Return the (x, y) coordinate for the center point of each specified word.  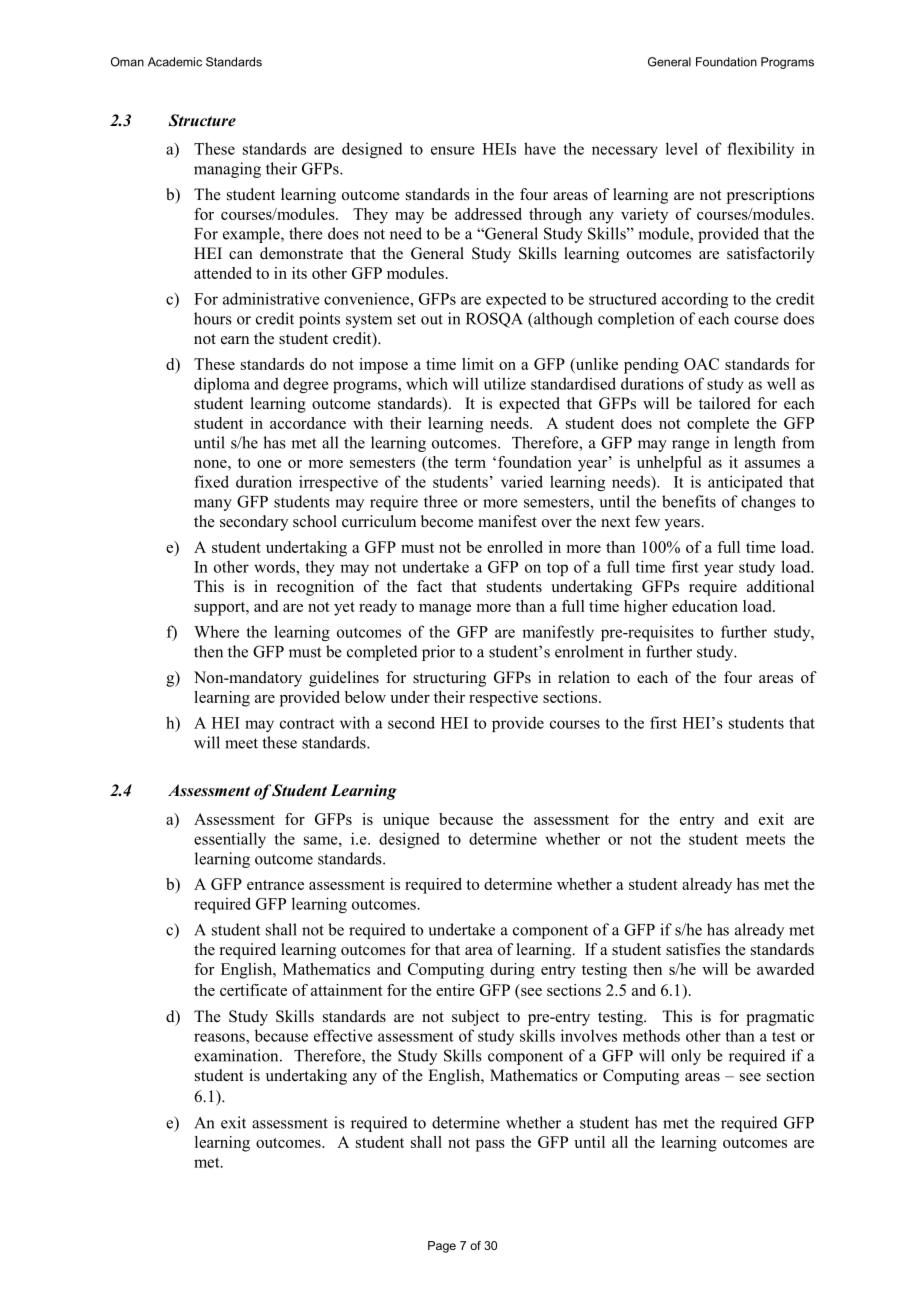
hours (213, 318)
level (682, 148)
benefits (689, 501)
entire (455, 990)
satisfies (693, 949)
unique (406, 821)
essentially (230, 840)
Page (442, 1247)
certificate (253, 990)
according (695, 300)
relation (584, 677)
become (447, 521)
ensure (453, 150)
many (213, 505)
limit (478, 364)
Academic (175, 62)
